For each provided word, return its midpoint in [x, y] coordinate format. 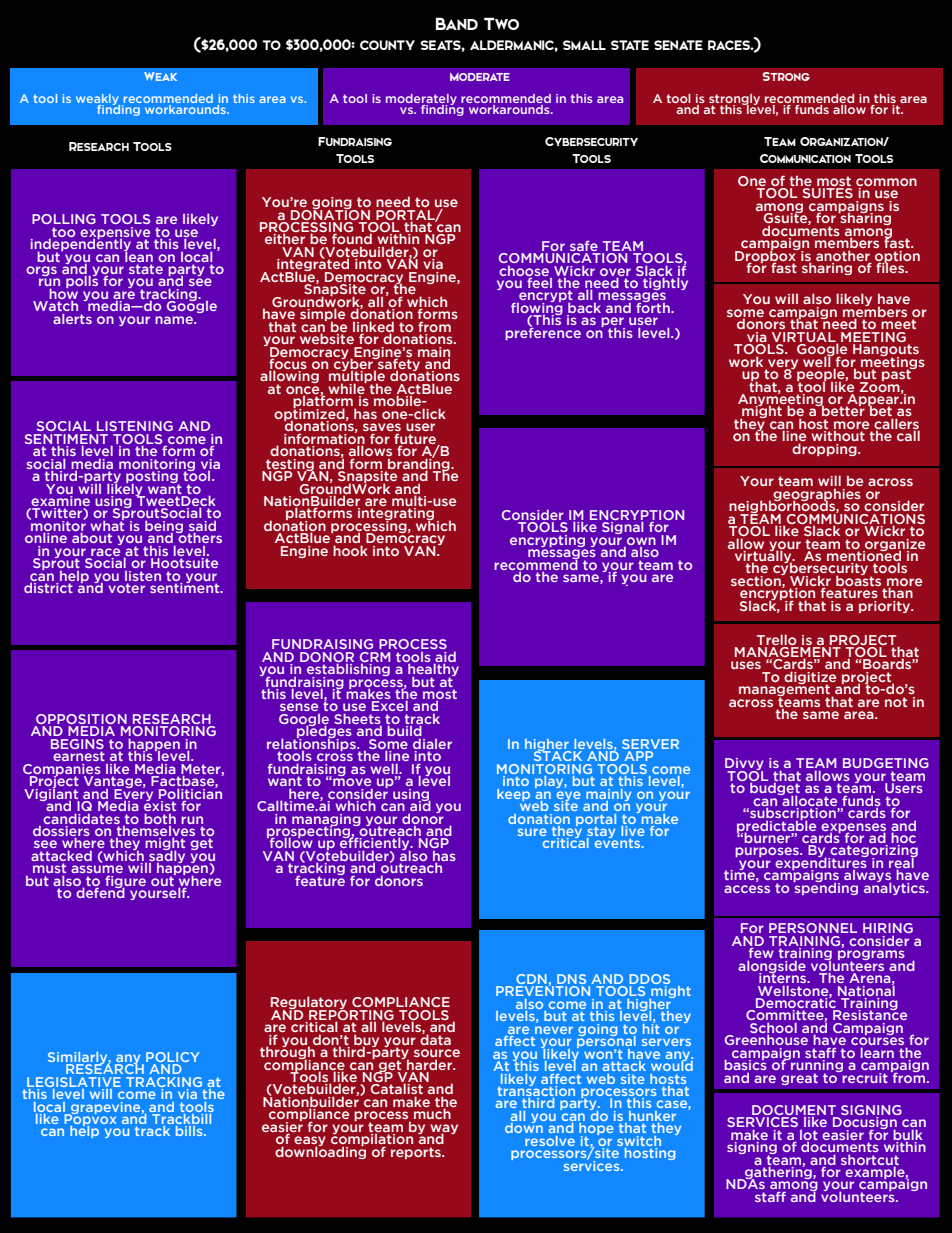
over [615, 273]
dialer [432, 744]
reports [417, 1153]
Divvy [744, 765]
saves [382, 428]
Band [457, 23]
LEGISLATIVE [74, 1082]
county [387, 45]
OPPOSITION [82, 720]
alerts [72, 318]
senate [678, 45]
